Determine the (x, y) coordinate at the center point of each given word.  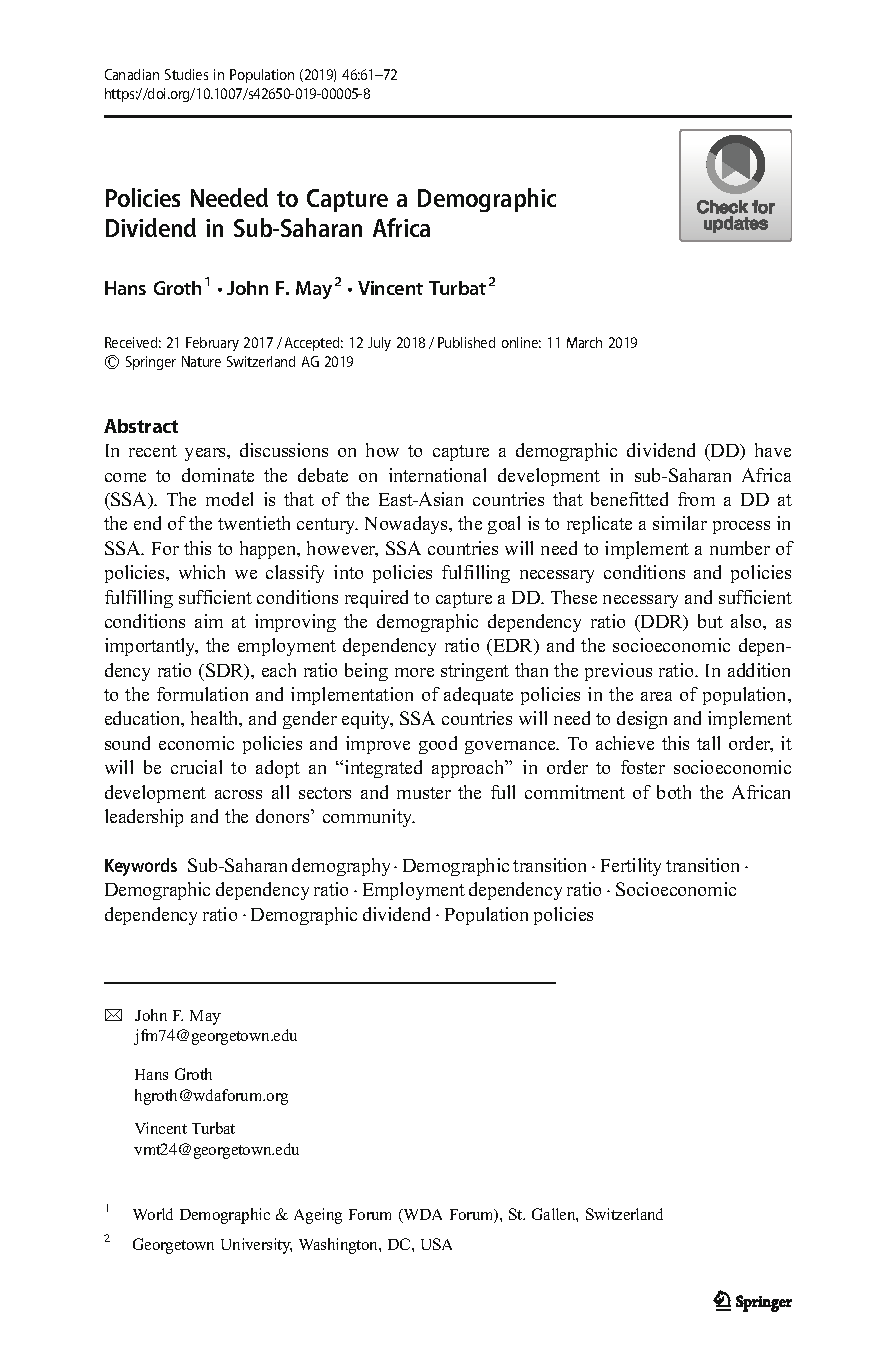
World (153, 1214)
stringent (475, 672)
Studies (186, 74)
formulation (202, 694)
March (584, 342)
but (710, 621)
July (379, 344)
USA (436, 1244)
